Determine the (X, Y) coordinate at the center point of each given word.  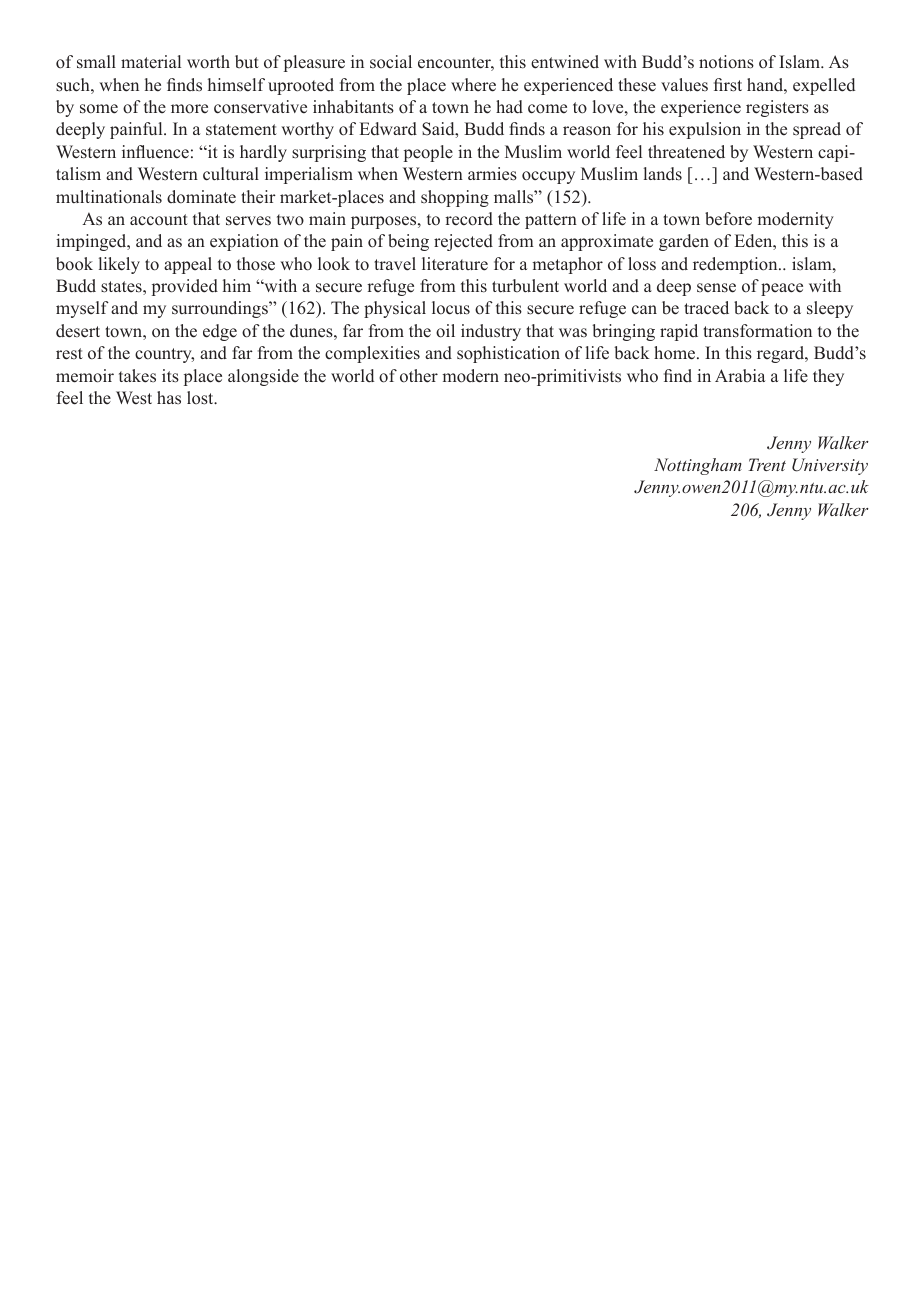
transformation (757, 331)
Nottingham (698, 466)
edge (220, 332)
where (473, 85)
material (151, 62)
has (169, 398)
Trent (767, 464)
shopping (455, 198)
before (728, 219)
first (728, 85)
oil (445, 331)
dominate (201, 197)
